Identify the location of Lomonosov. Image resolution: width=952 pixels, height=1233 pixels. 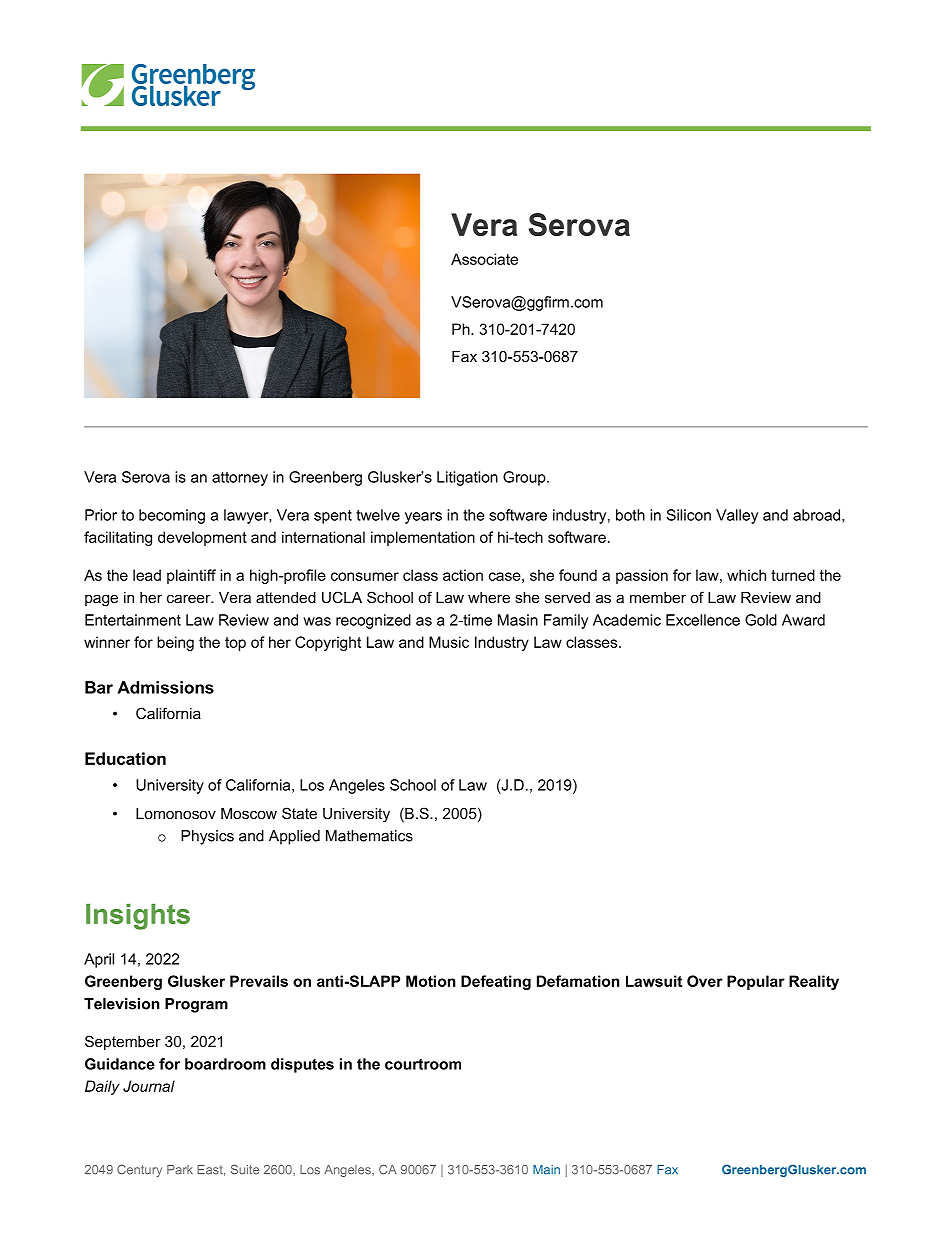
(176, 813).
